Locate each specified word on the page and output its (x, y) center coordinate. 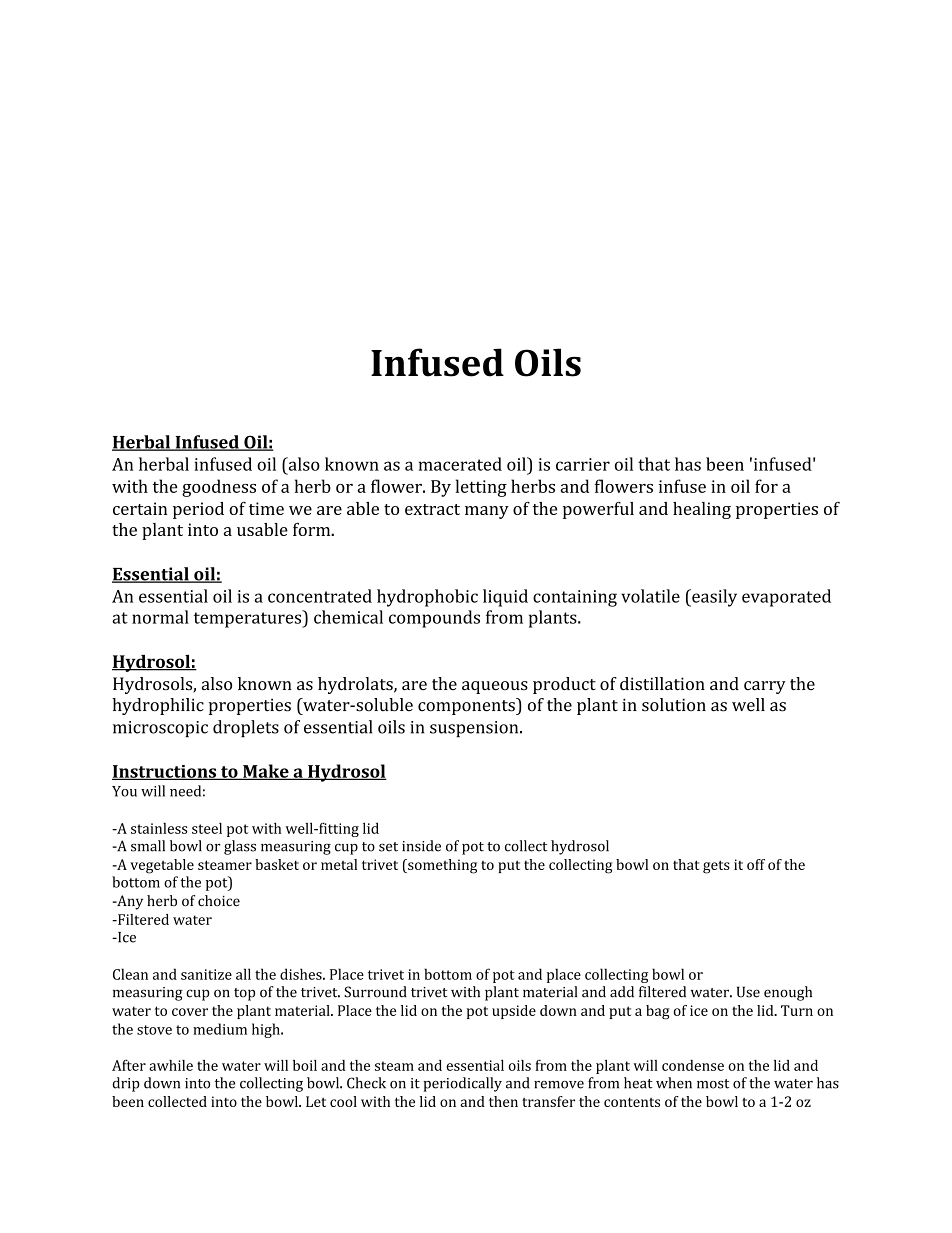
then (503, 1101)
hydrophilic (158, 706)
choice (219, 900)
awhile (171, 1065)
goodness (219, 488)
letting (481, 488)
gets (716, 867)
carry (765, 687)
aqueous (495, 687)
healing (702, 510)
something (441, 866)
